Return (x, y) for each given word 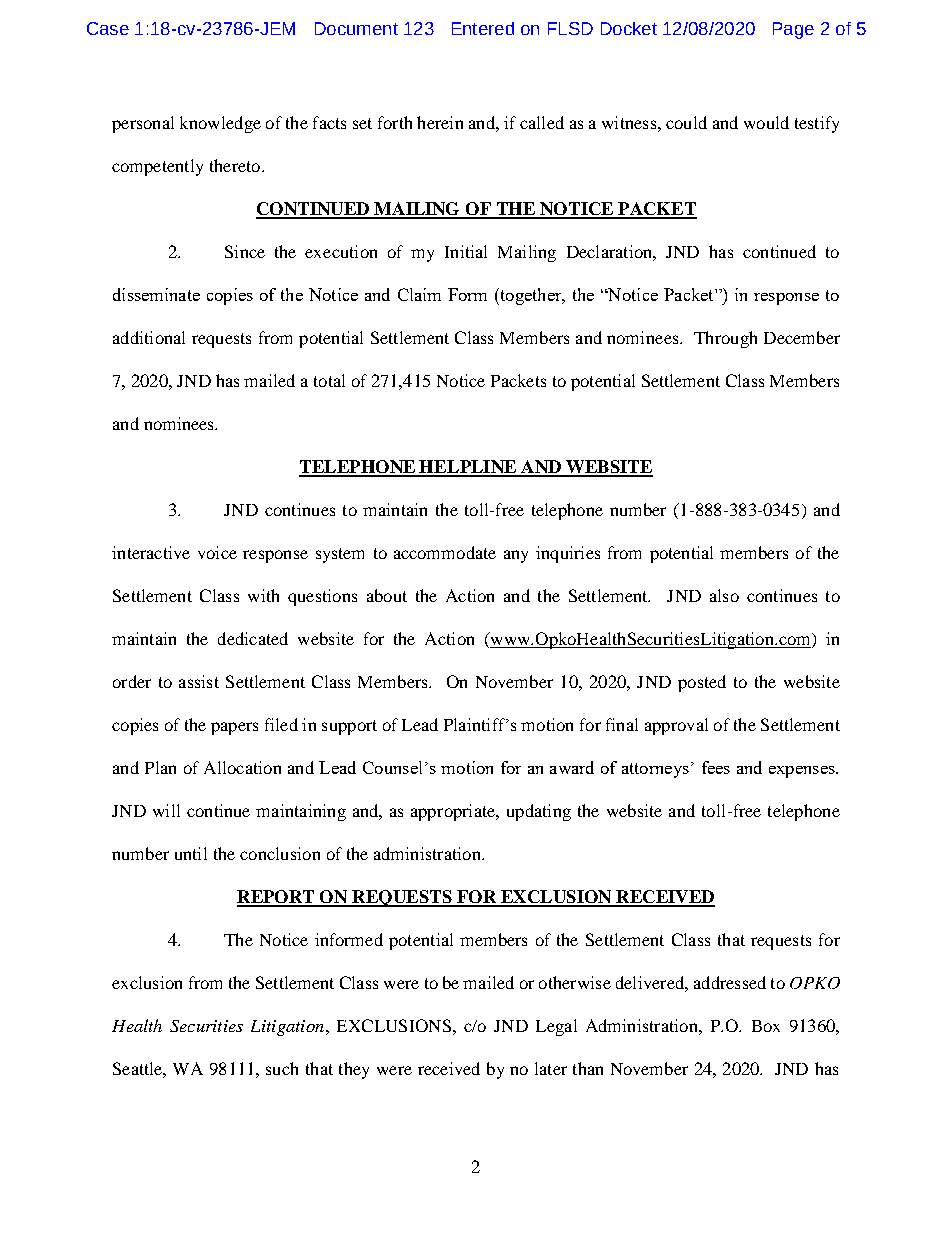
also (724, 595)
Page (793, 30)
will (166, 810)
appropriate (454, 812)
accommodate (445, 552)
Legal (556, 1027)
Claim (419, 294)
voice (217, 552)
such (282, 1068)
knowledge (220, 124)
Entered (483, 28)
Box (766, 1026)
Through (725, 339)
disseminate (156, 294)
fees (716, 767)
